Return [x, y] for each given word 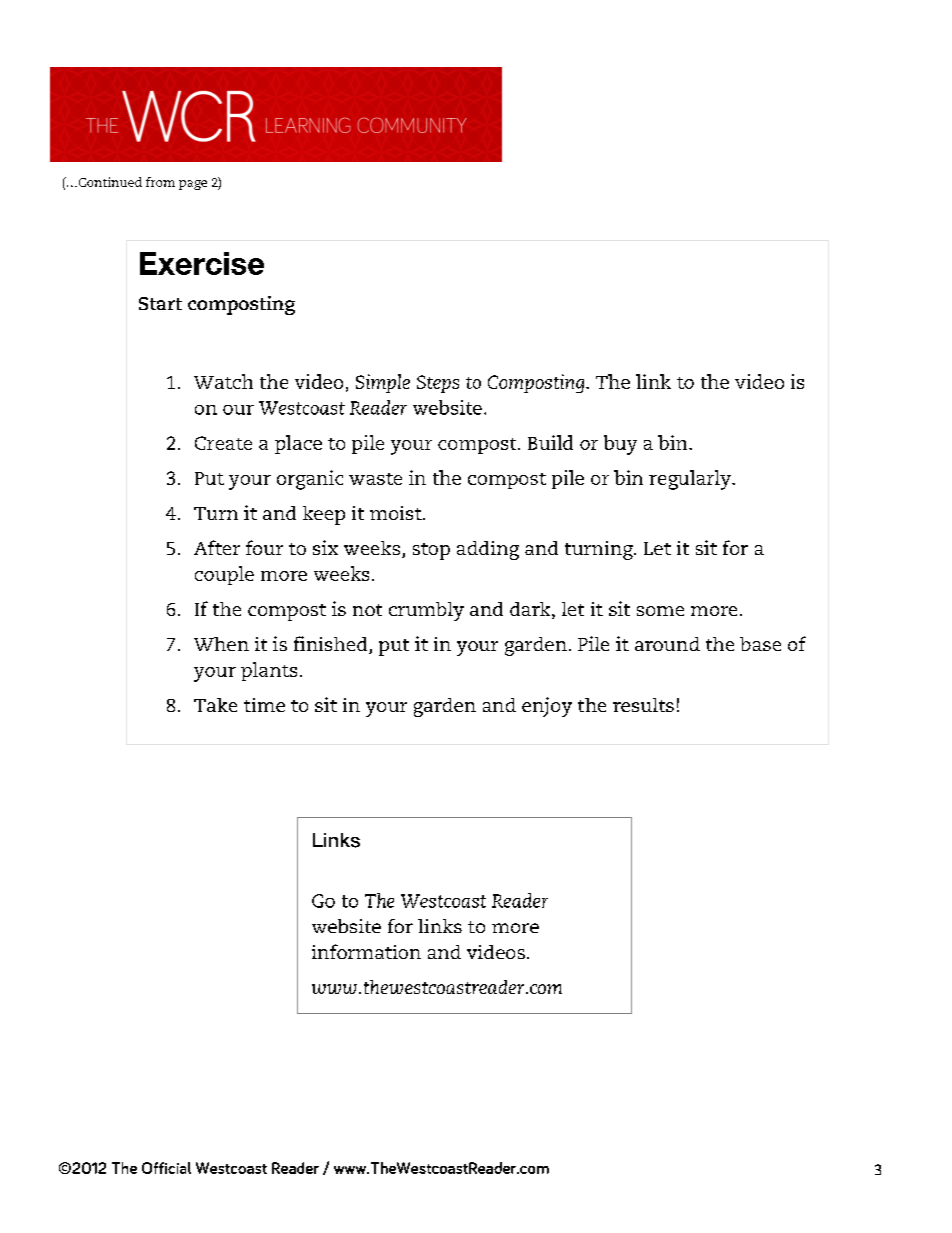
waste [375, 479]
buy [620, 445]
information [366, 951]
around [667, 644]
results [643, 705]
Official [166, 1168]
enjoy [547, 707]
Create [223, 443]
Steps [438, 384]
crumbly [426, 611]
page [193, 185]
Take [215, 705]
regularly [691, 480]
